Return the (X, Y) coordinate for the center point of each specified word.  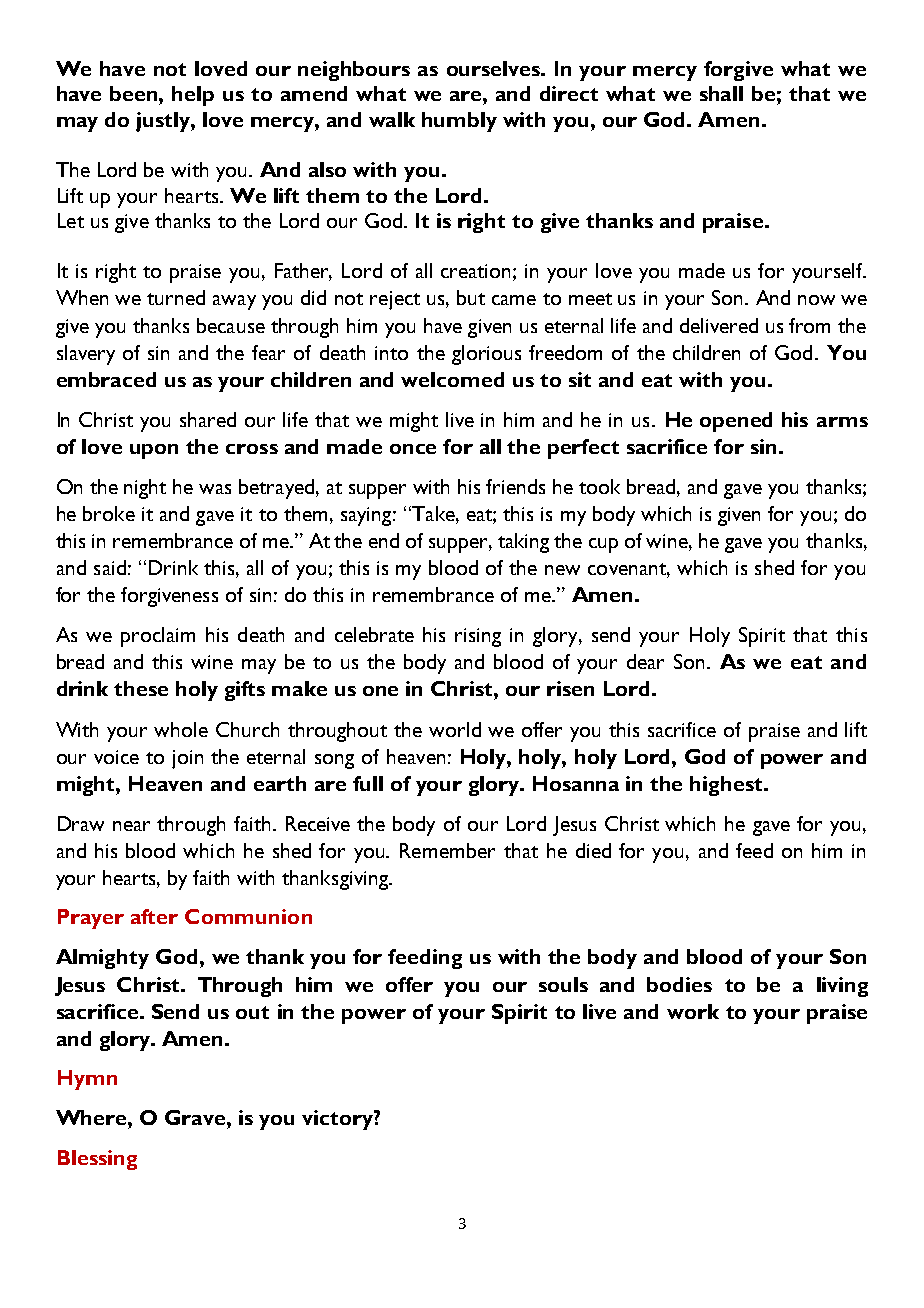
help (193, 96)
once (413, 449)
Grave (196, 1117)
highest (727, 786)
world (455, 729)
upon (154, 451)
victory (338, 1120)
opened (736, 422)
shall (721, 93)
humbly (459, 122)
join (187, 759)
